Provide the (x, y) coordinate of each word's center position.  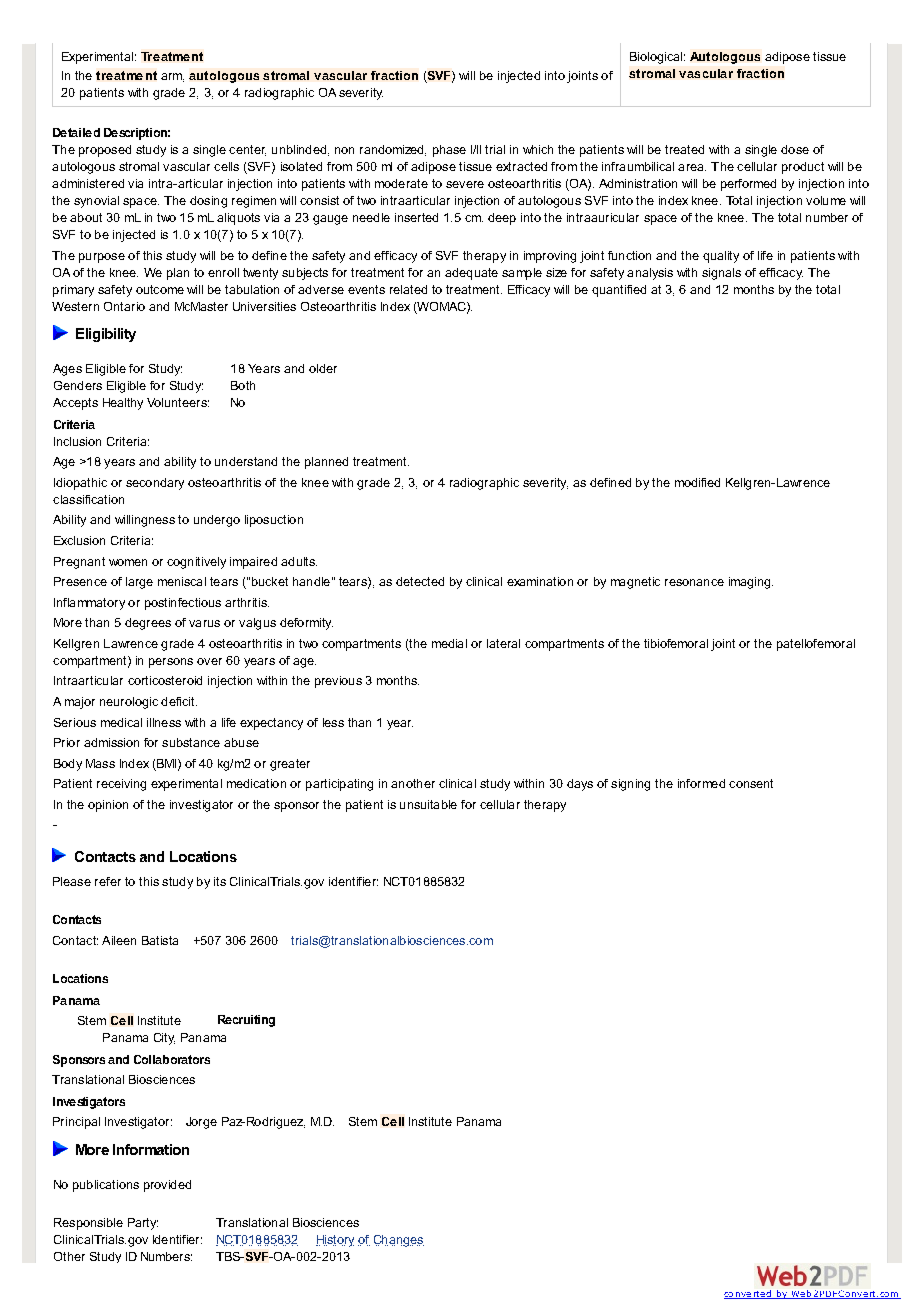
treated (684, 149)
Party (143, 1224)
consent (751, 783)
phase (449, 151)
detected (420, 581)
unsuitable (428, 804)
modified (697, 482)
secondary (155, 484)
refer (108, 881)
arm (172, 77)
